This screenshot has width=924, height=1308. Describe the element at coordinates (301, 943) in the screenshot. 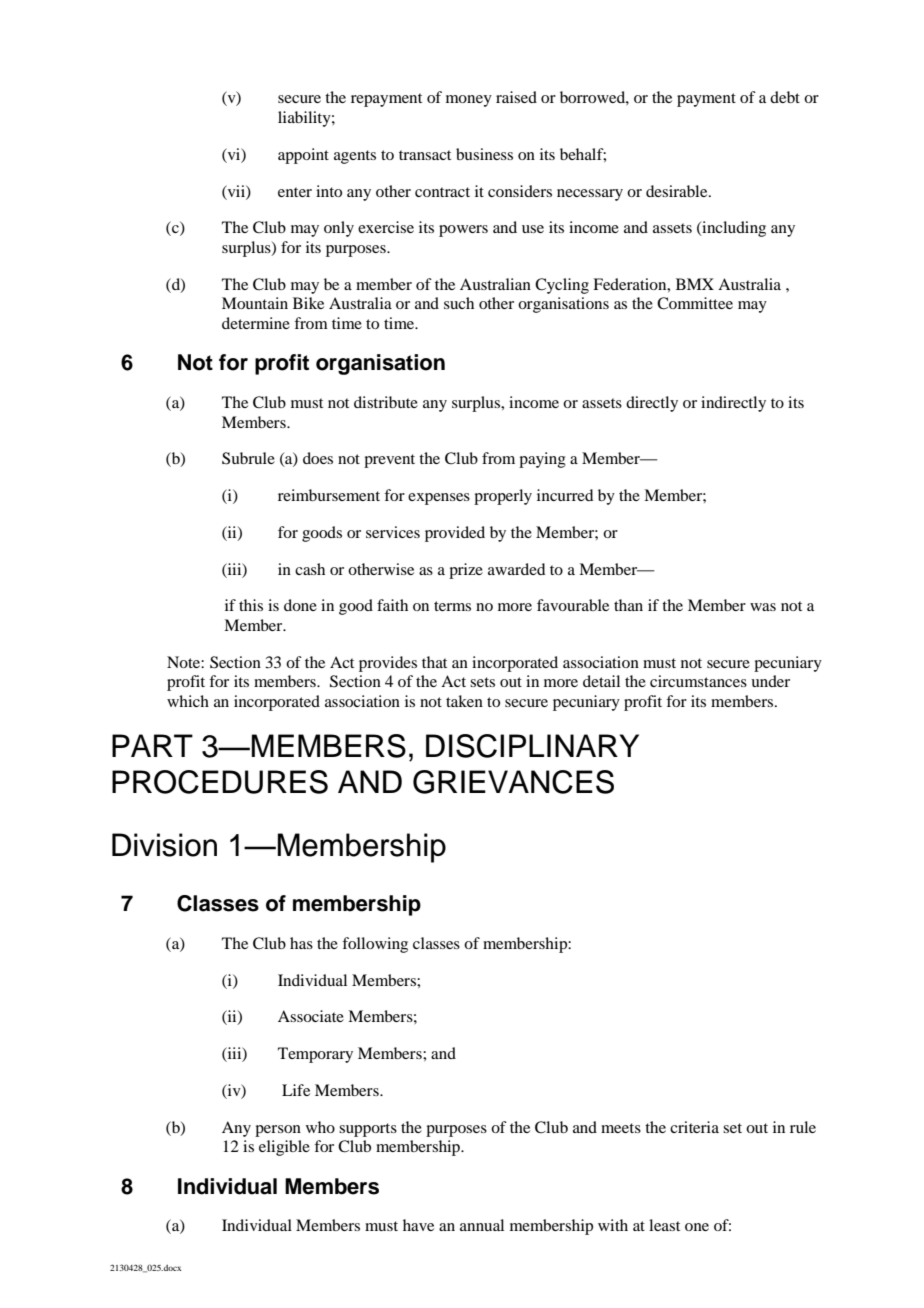

I see `has` at that location.
